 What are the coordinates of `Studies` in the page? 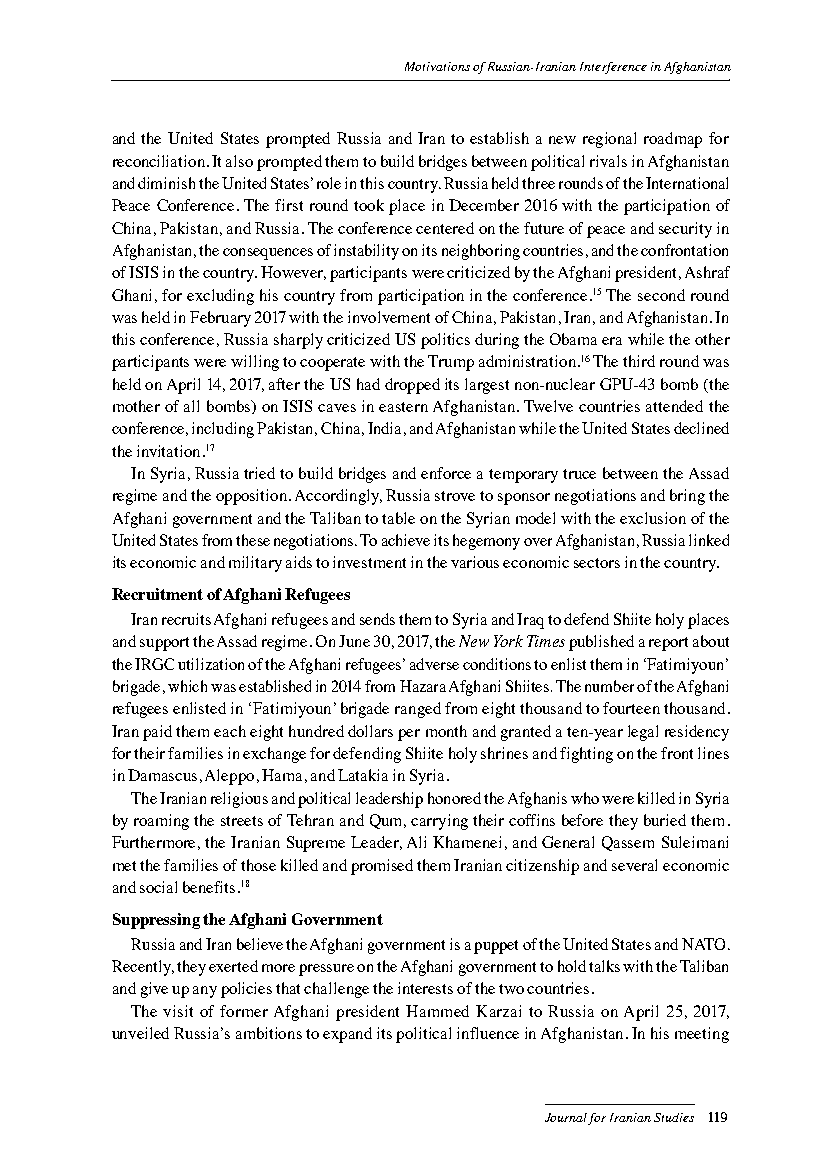 It's located at (674, 1117).
